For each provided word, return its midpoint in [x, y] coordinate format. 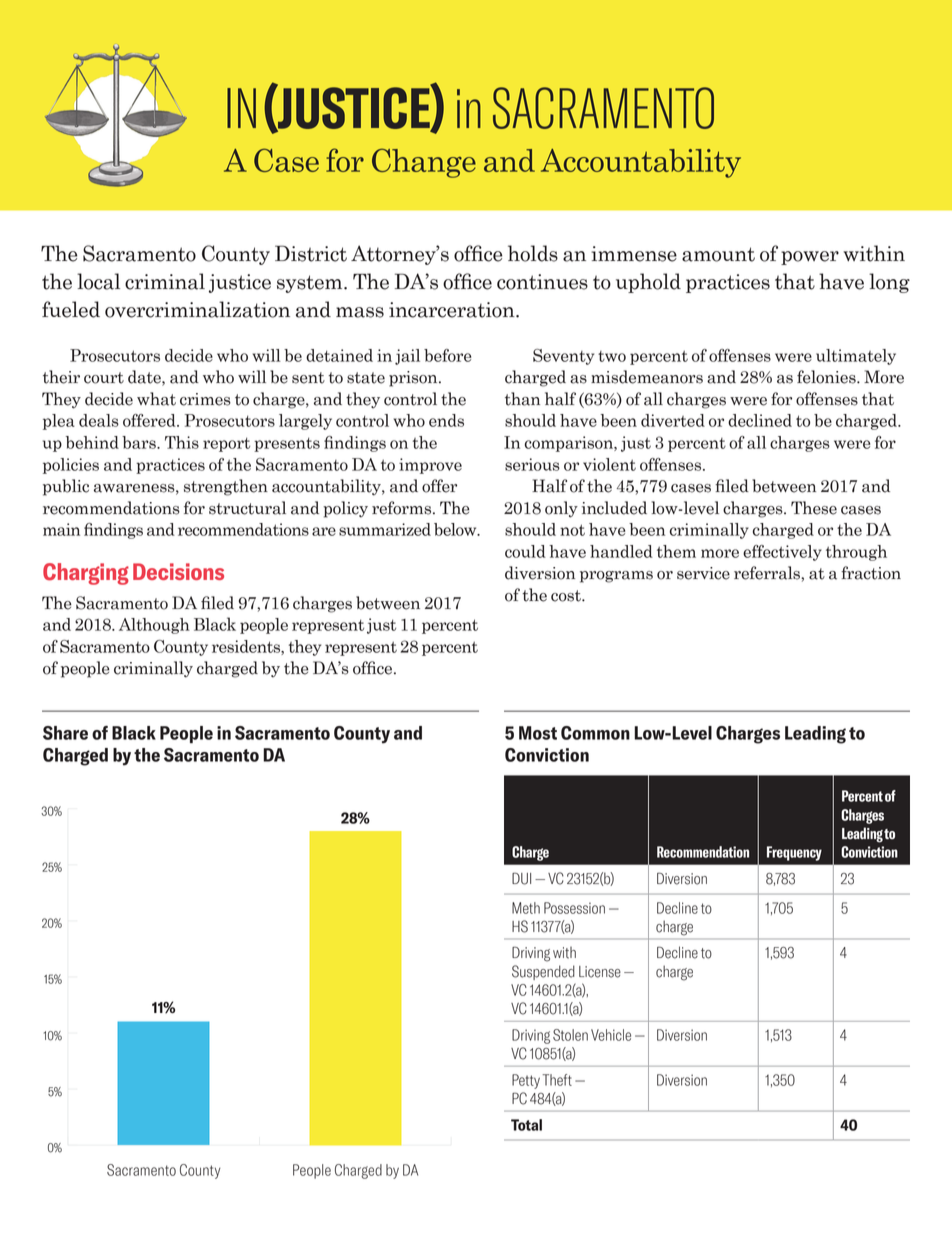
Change [424, 163]
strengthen [226, 487]
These [814, 508]
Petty [526, 1081]
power [810, 258]
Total [526, 1125]
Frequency [794, 853]
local [98, 281]
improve [430, 466]
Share [65, 733]
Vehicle [611, 1035]
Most [538, 733]
